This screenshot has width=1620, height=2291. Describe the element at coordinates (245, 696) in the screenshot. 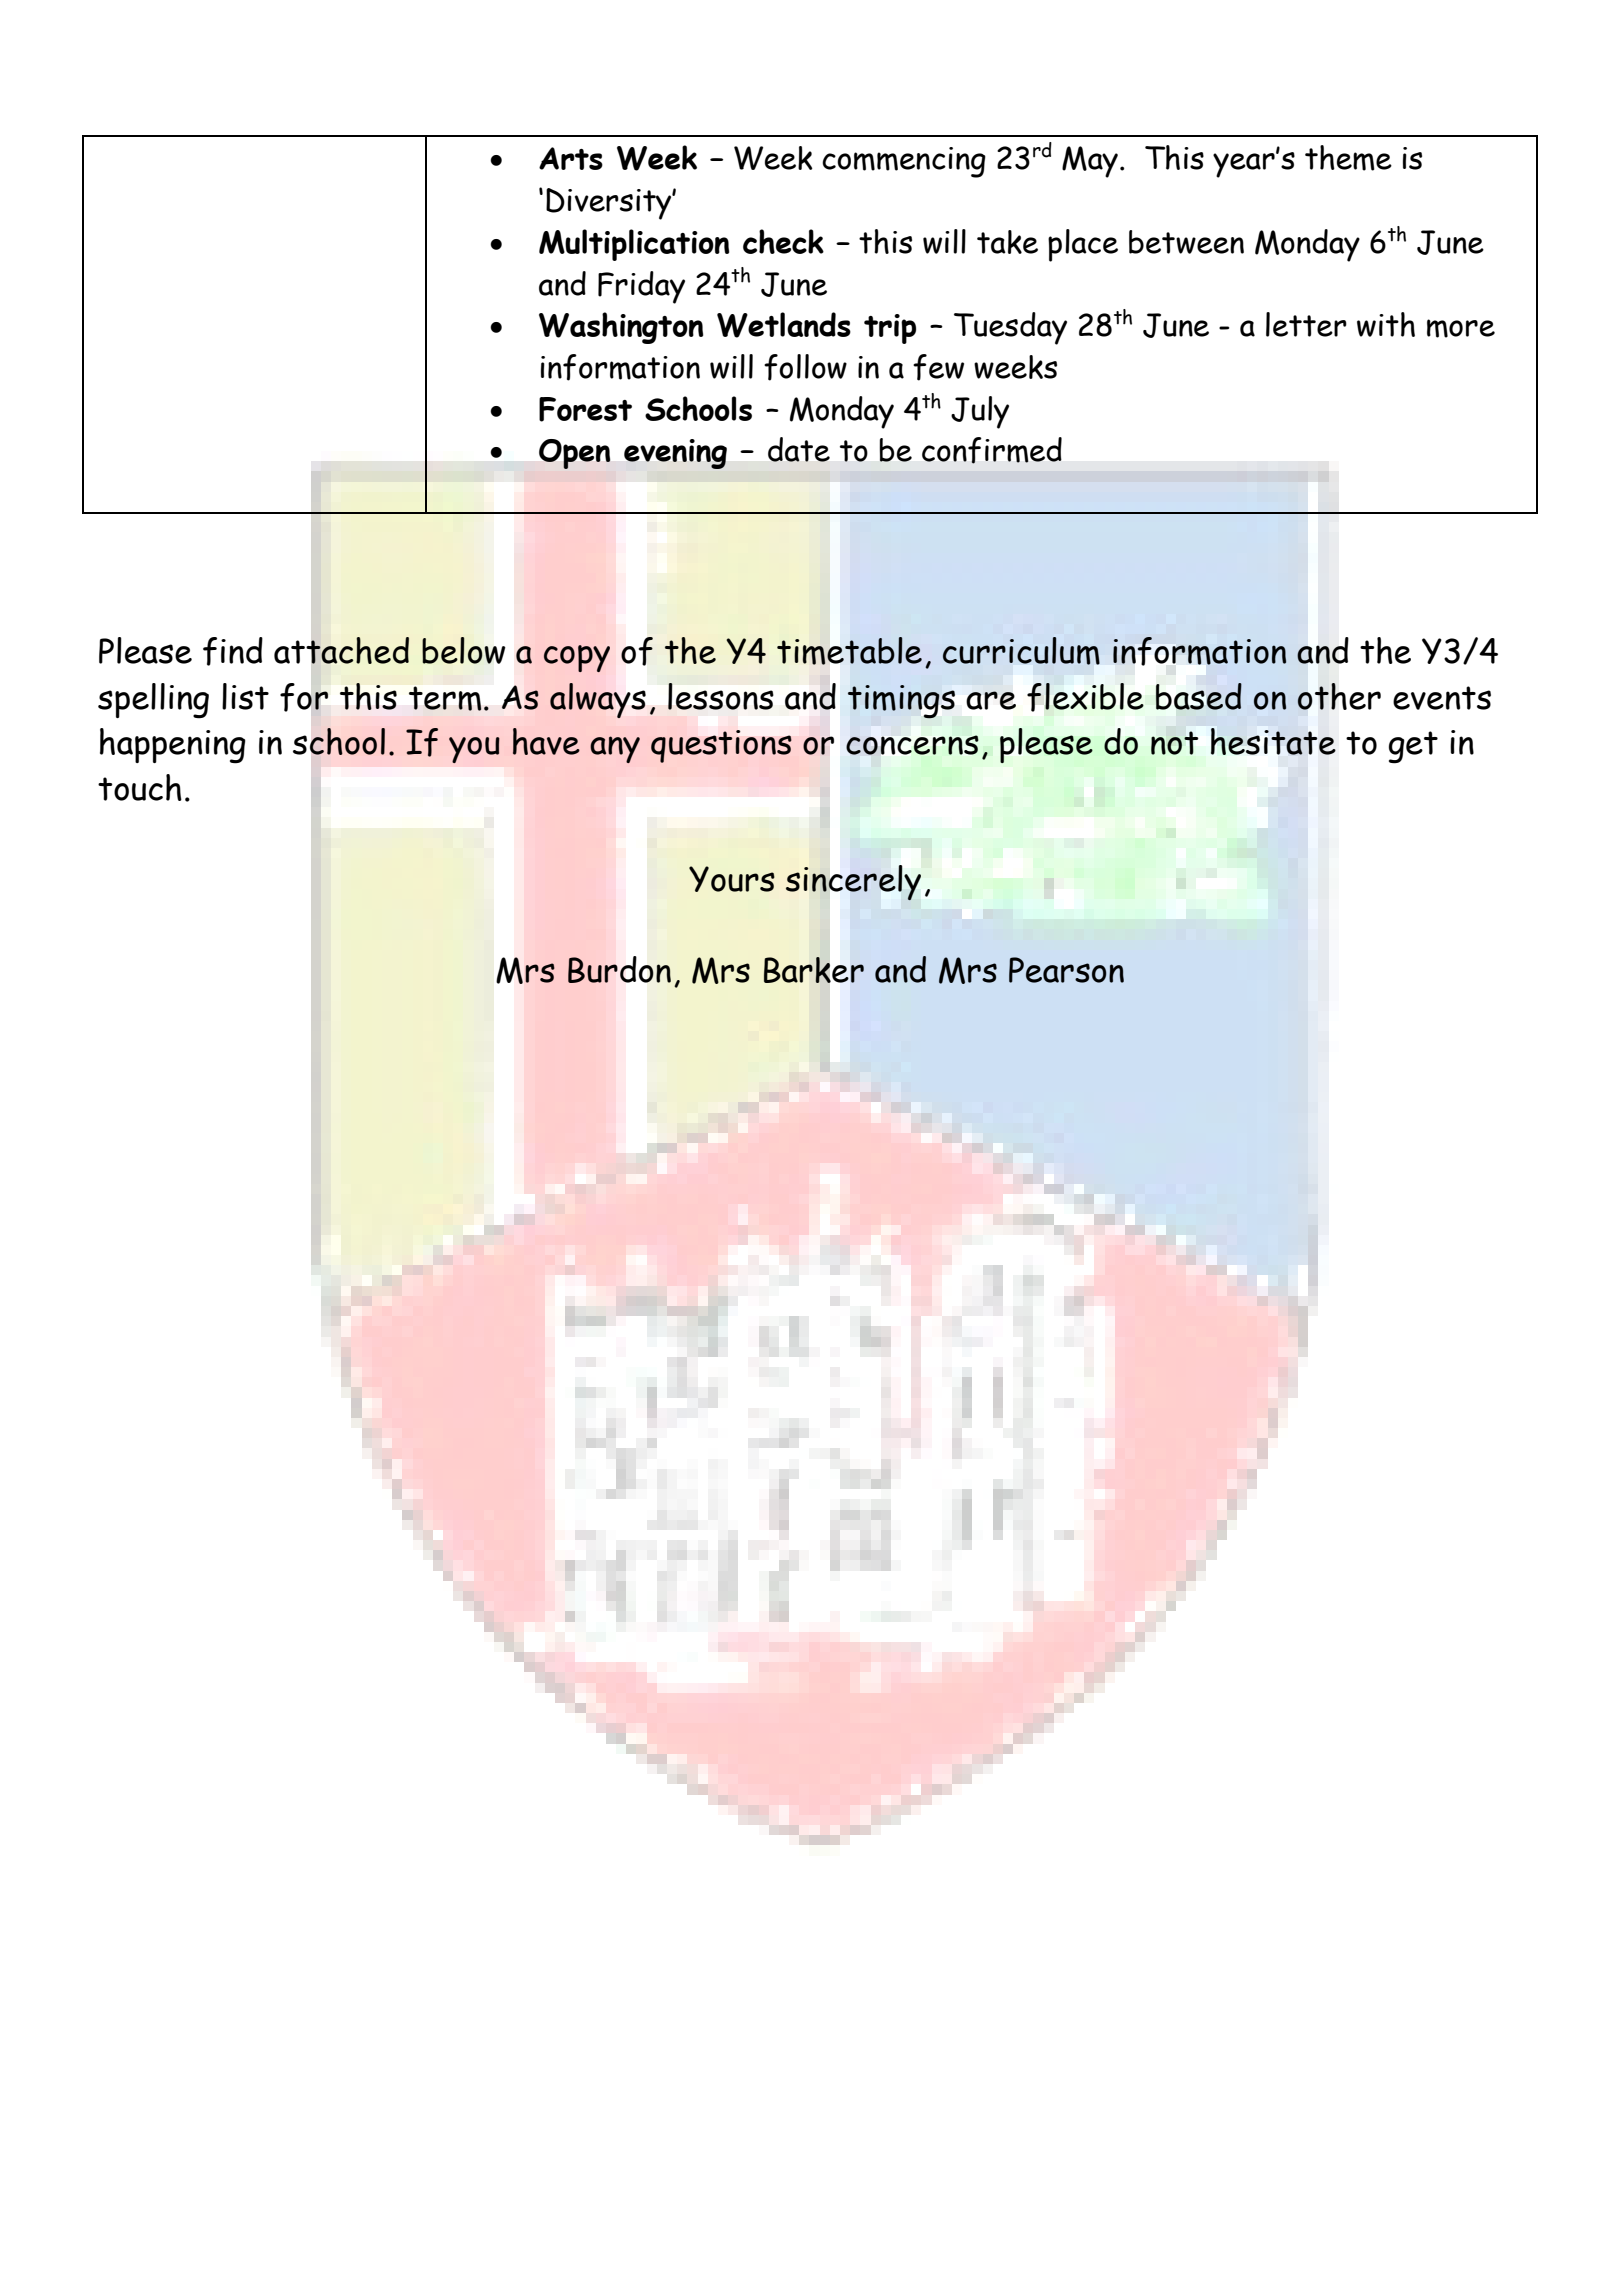

I see `list` at that location.
